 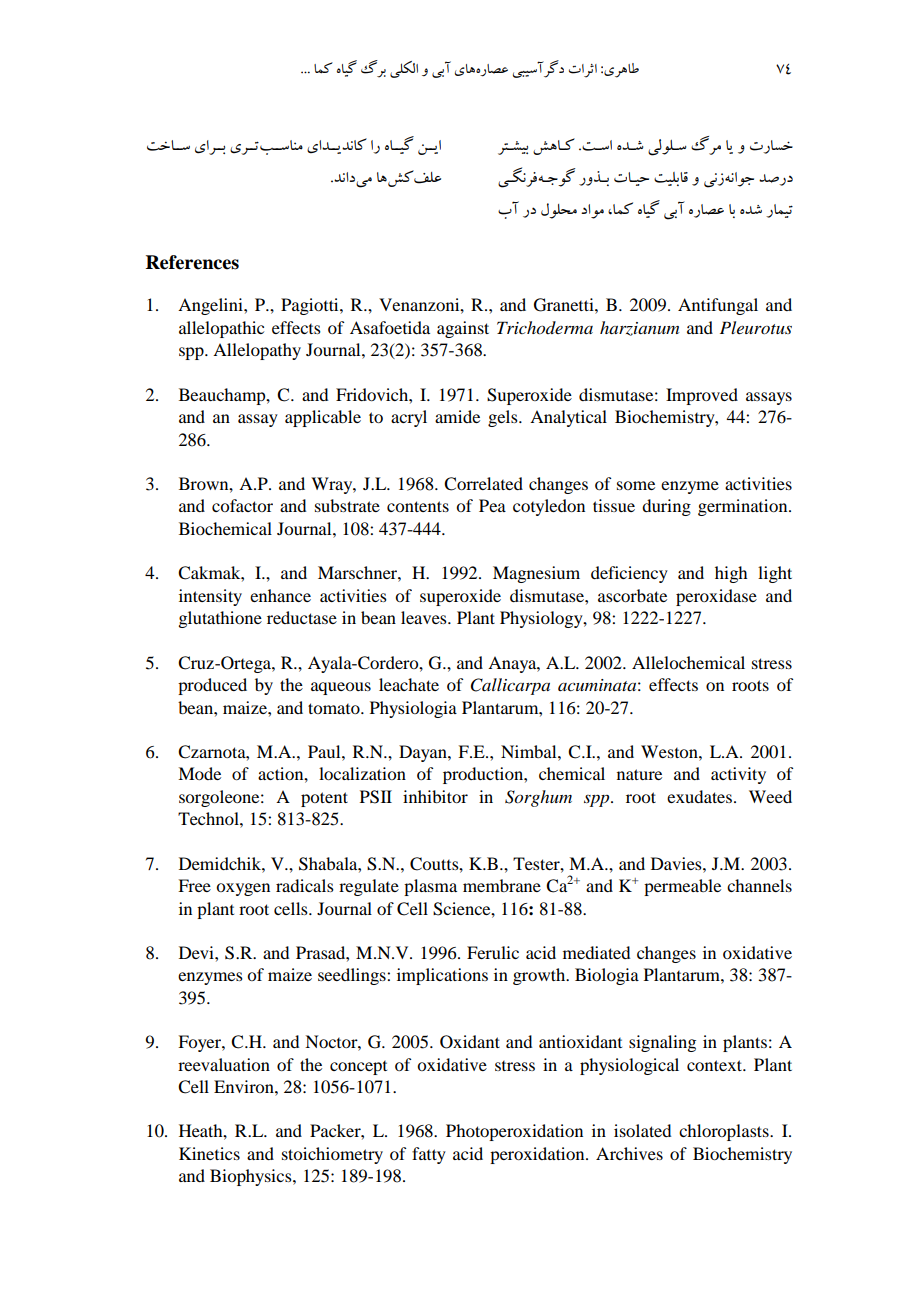 I want to click on against, so click(x=463, y=329).
